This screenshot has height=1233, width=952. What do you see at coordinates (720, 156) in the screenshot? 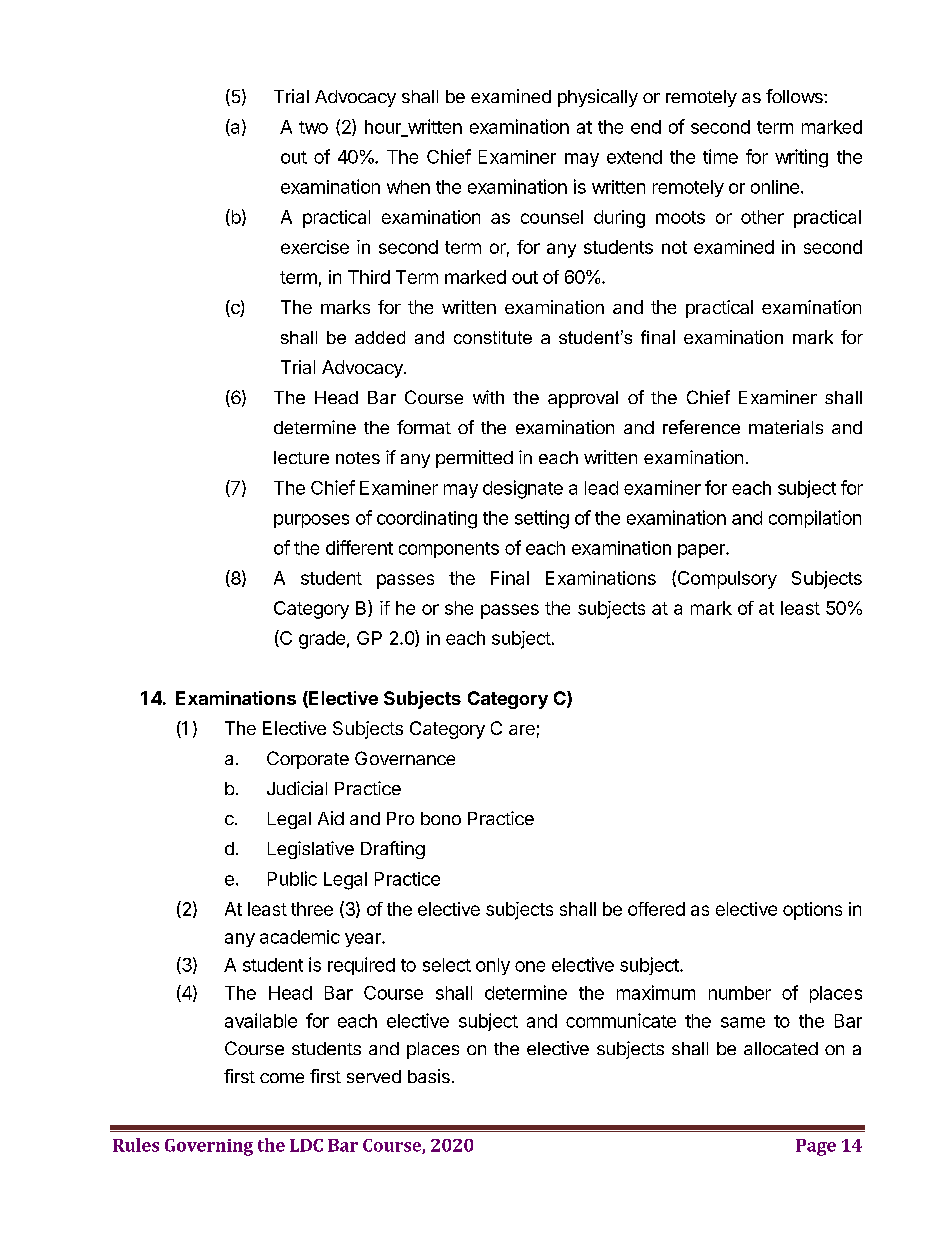
I see `time` at bounding box center [720, 156].
